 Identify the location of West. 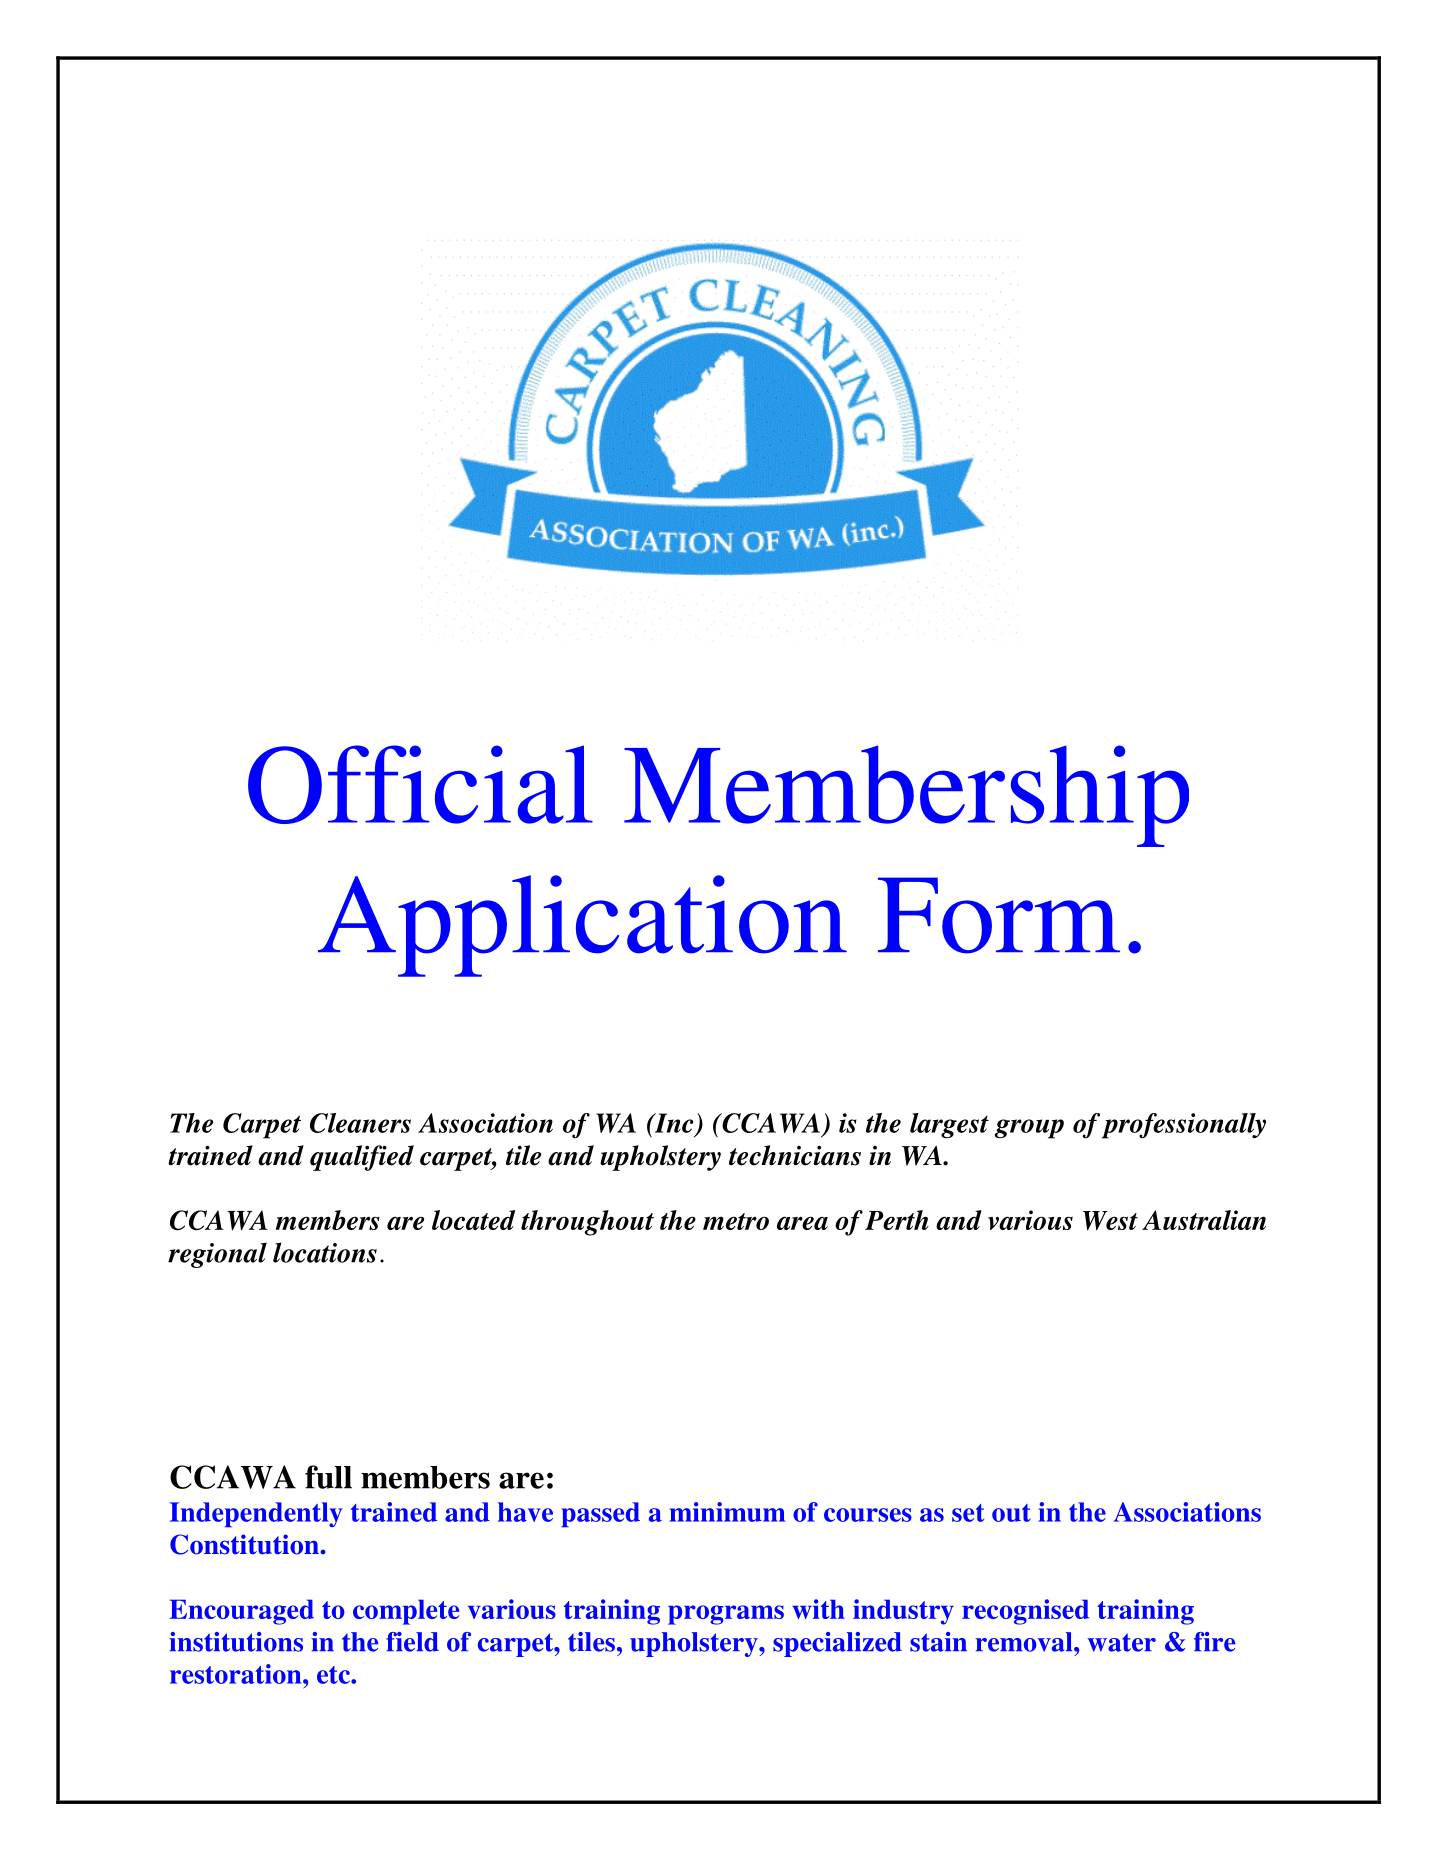
(1110, 1221).
